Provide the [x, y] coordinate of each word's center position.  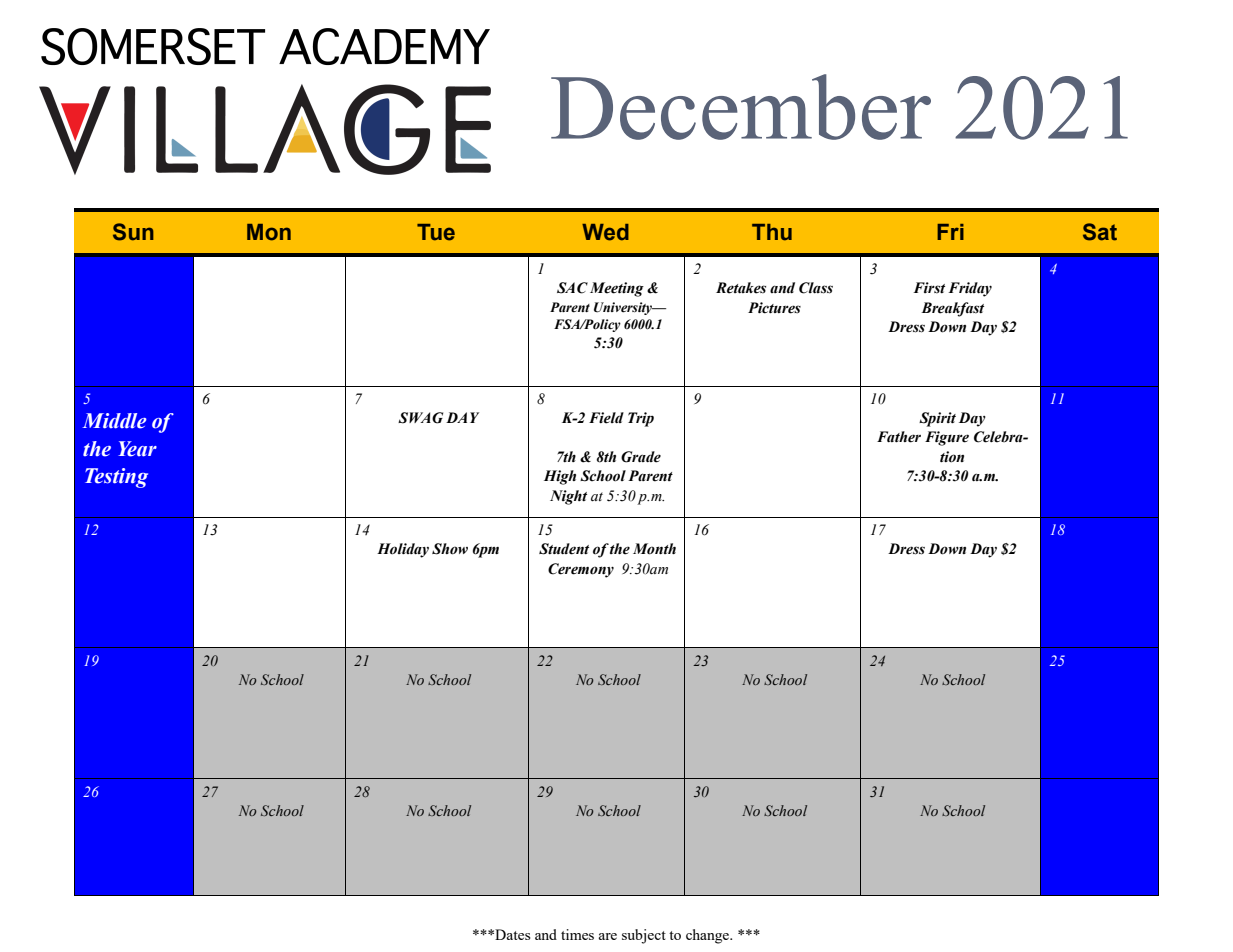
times [577, 934]
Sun [133, 232]
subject [644, 936]
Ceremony [581, 570]
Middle [114, 421]
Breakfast [952, 309]
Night [568, 497]
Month [654, 549]
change [709, 936]
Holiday [403, 550]
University [624, 308]
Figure [947, 438]
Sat [1100, 232]
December [741, 107]
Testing [116, 478]
